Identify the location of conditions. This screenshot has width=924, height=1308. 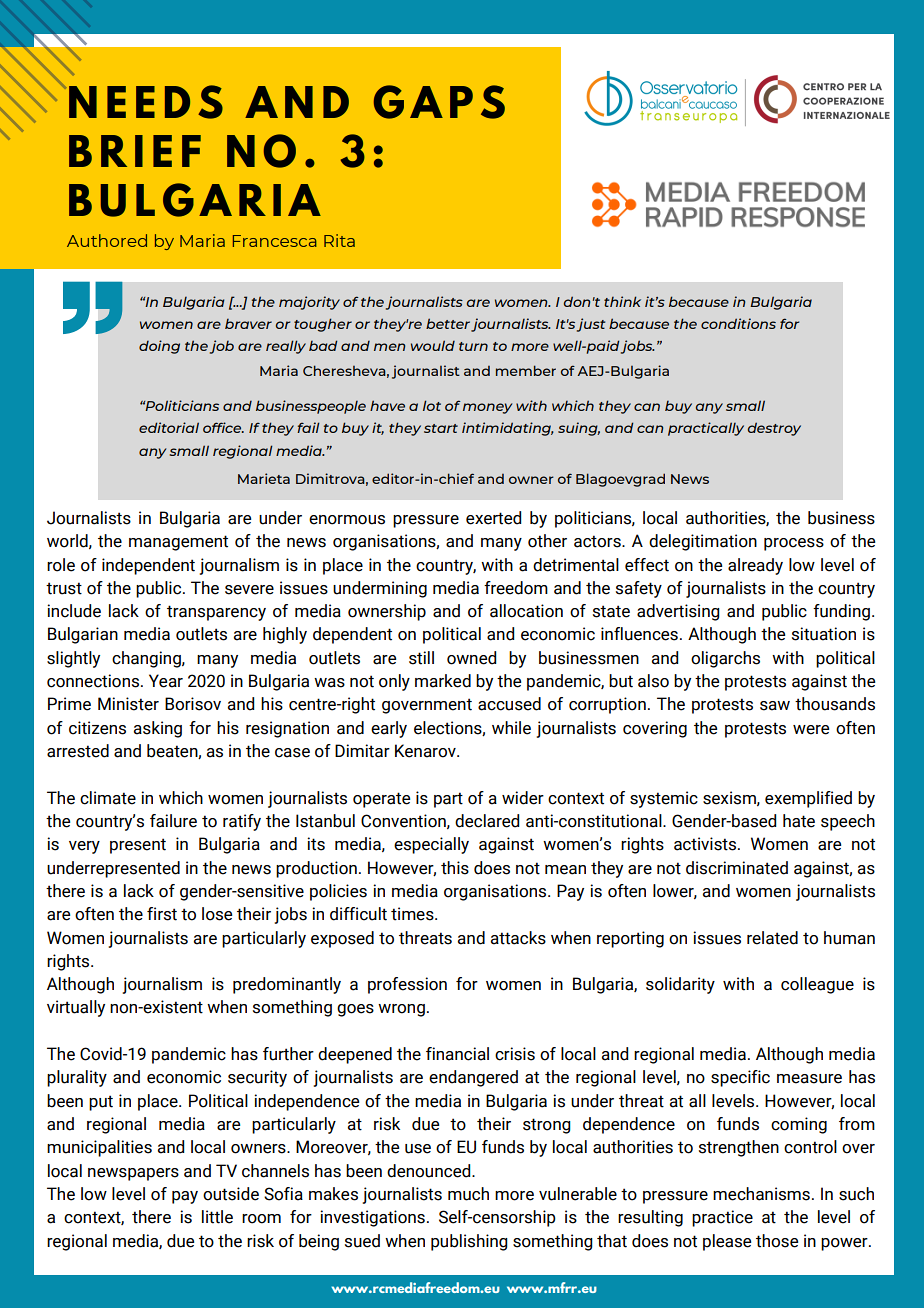
(738, 323).
